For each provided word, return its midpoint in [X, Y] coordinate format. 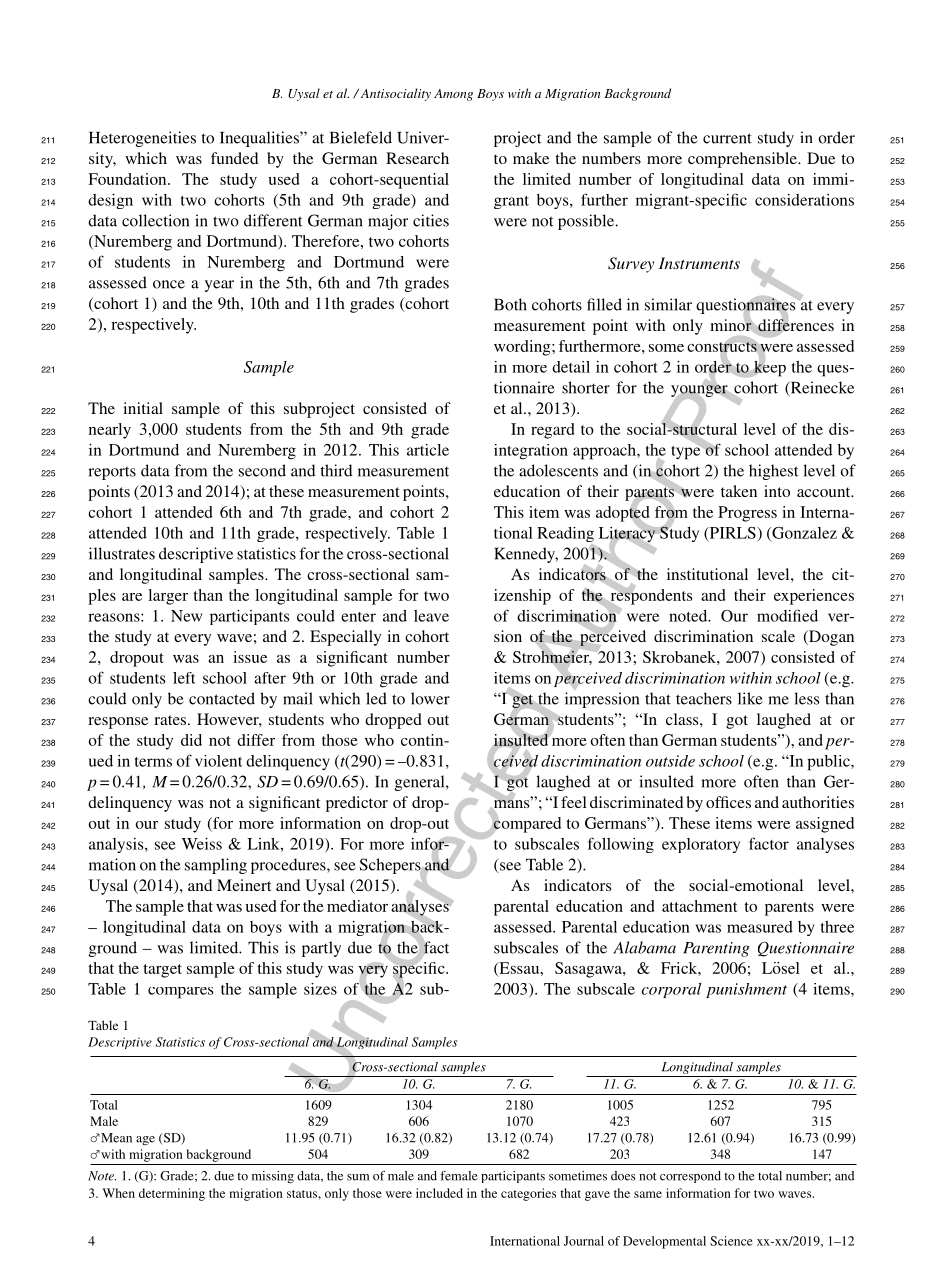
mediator [357, 906]
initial [143, 408]
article [428, 450]
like [750, 698]
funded [234, 158]
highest [774, 472]
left [184, 678]
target [162, 971]
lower [430, 698]
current [727, 138]
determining [172, 1194]
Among [453, 95]
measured [760, 927]
